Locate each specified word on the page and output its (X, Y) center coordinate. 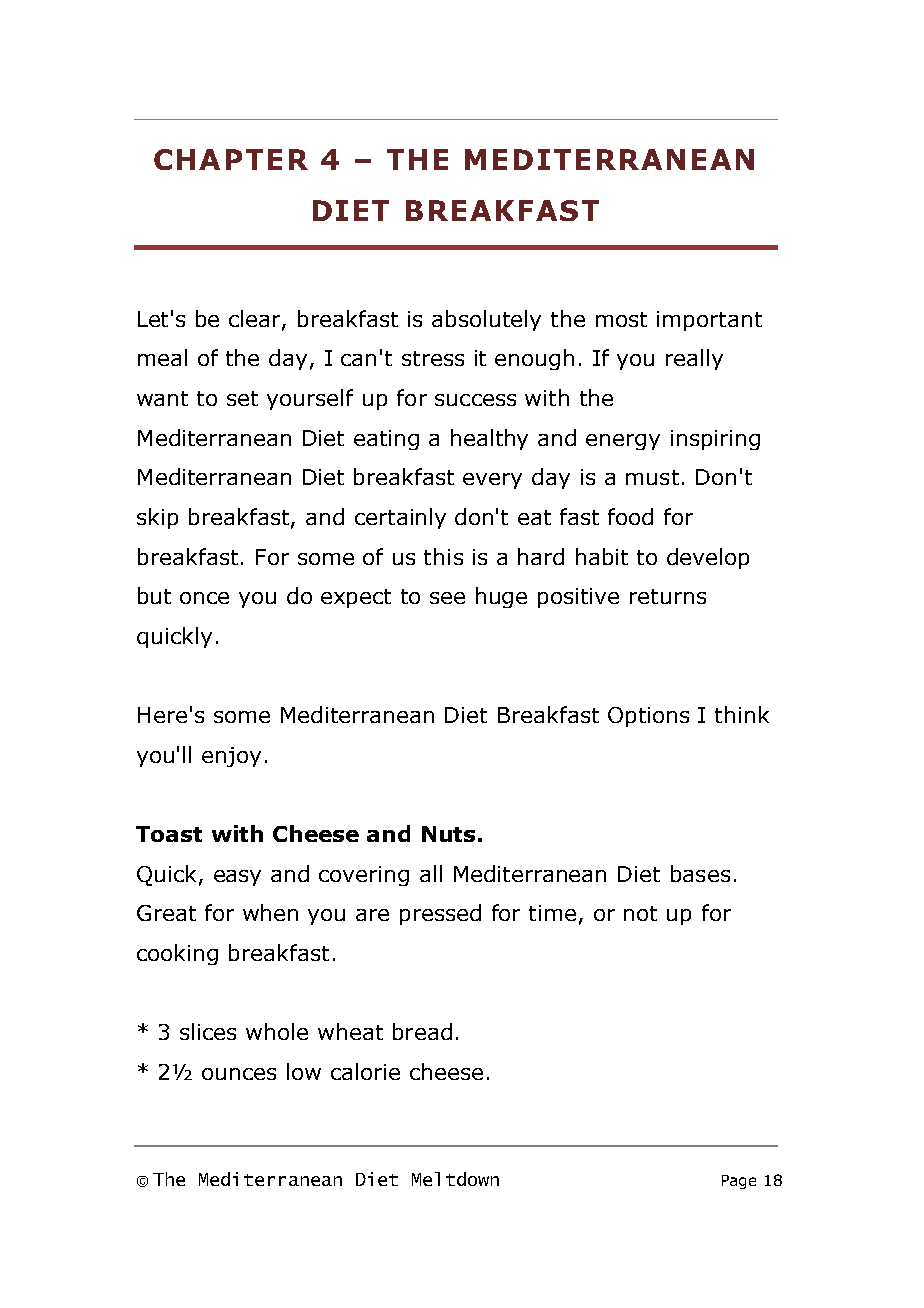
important (709, 321)
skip (157, 518)
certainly (400, 518)
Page (739, 1182)
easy (237, 878)
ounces (239, 1074)
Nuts (448, 834)
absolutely (486, 320)
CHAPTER (231, 159)
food (630, 516)
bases (700, 873)
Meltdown (455, 1179)
